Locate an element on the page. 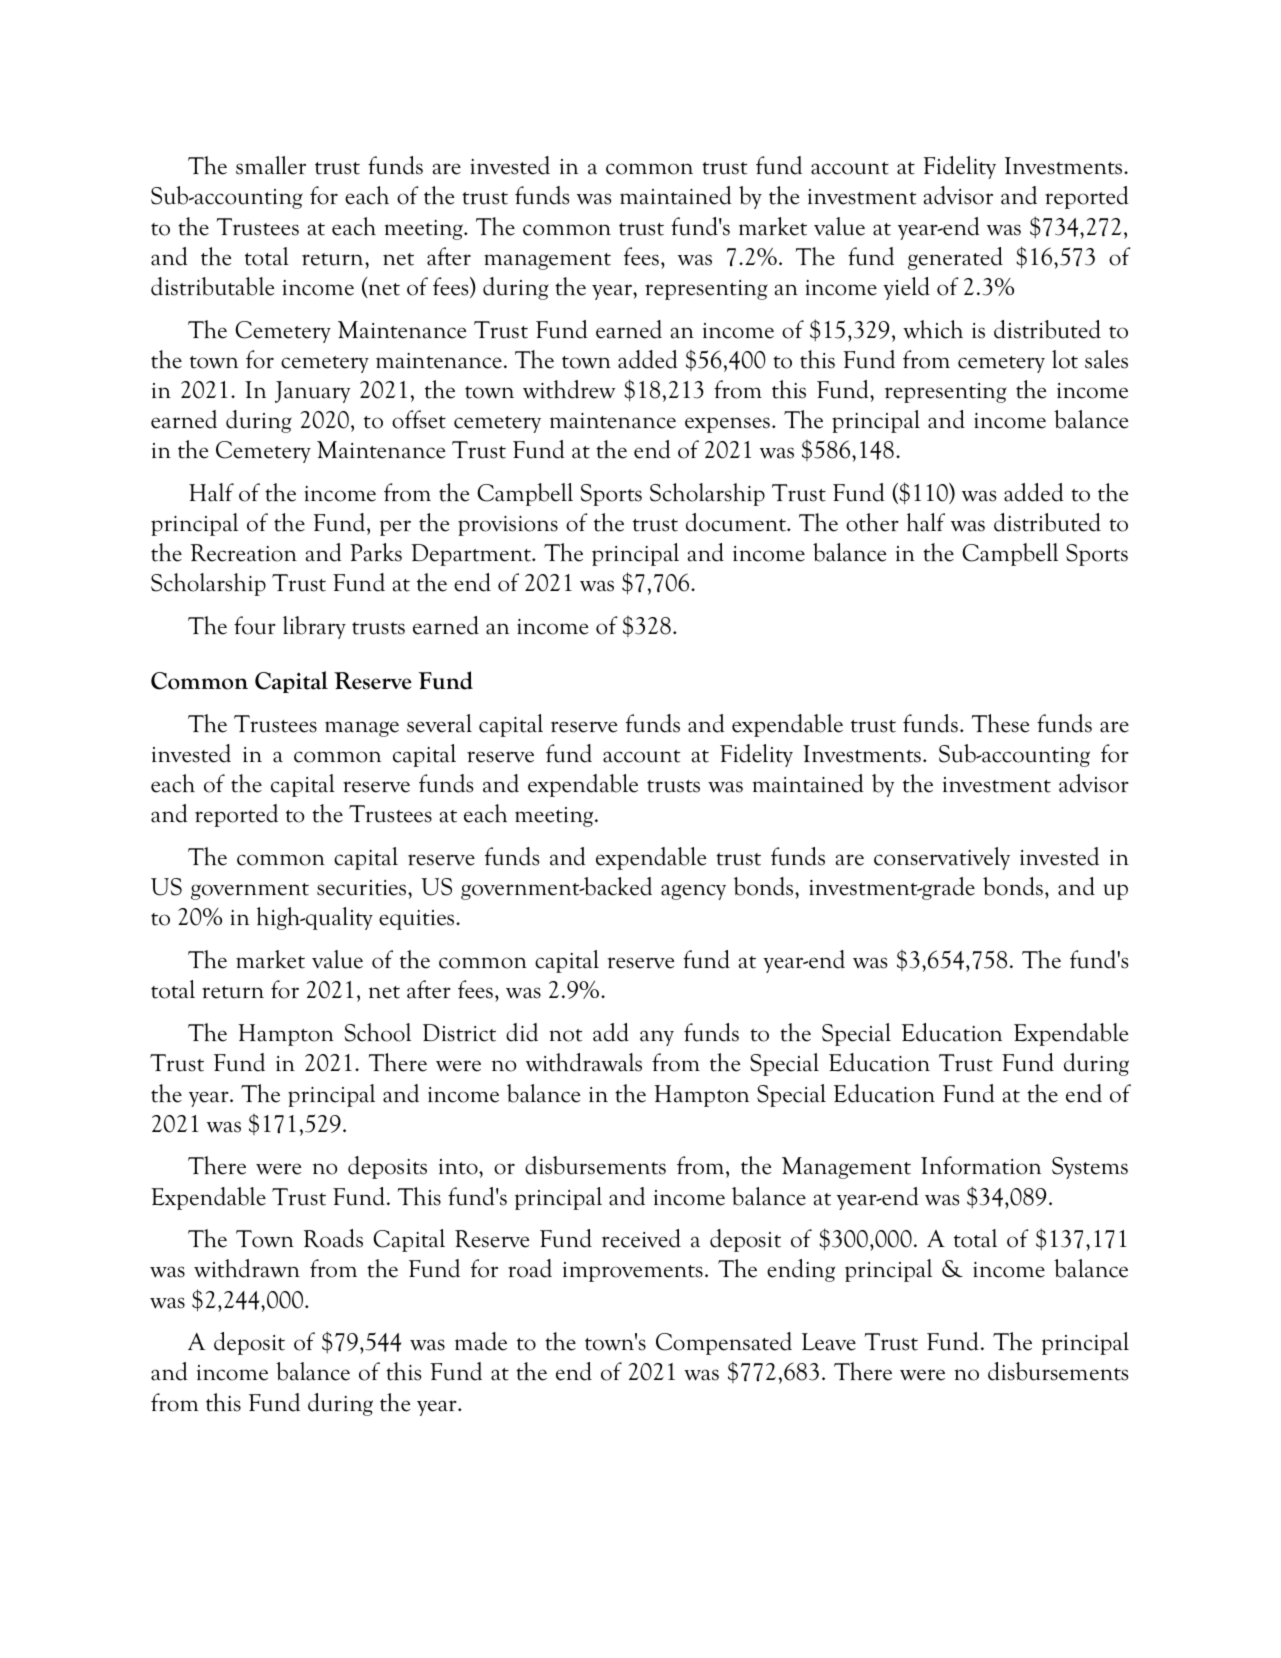 The image size is (1281, 1658). smaller is located at coordinates (271, 165).
